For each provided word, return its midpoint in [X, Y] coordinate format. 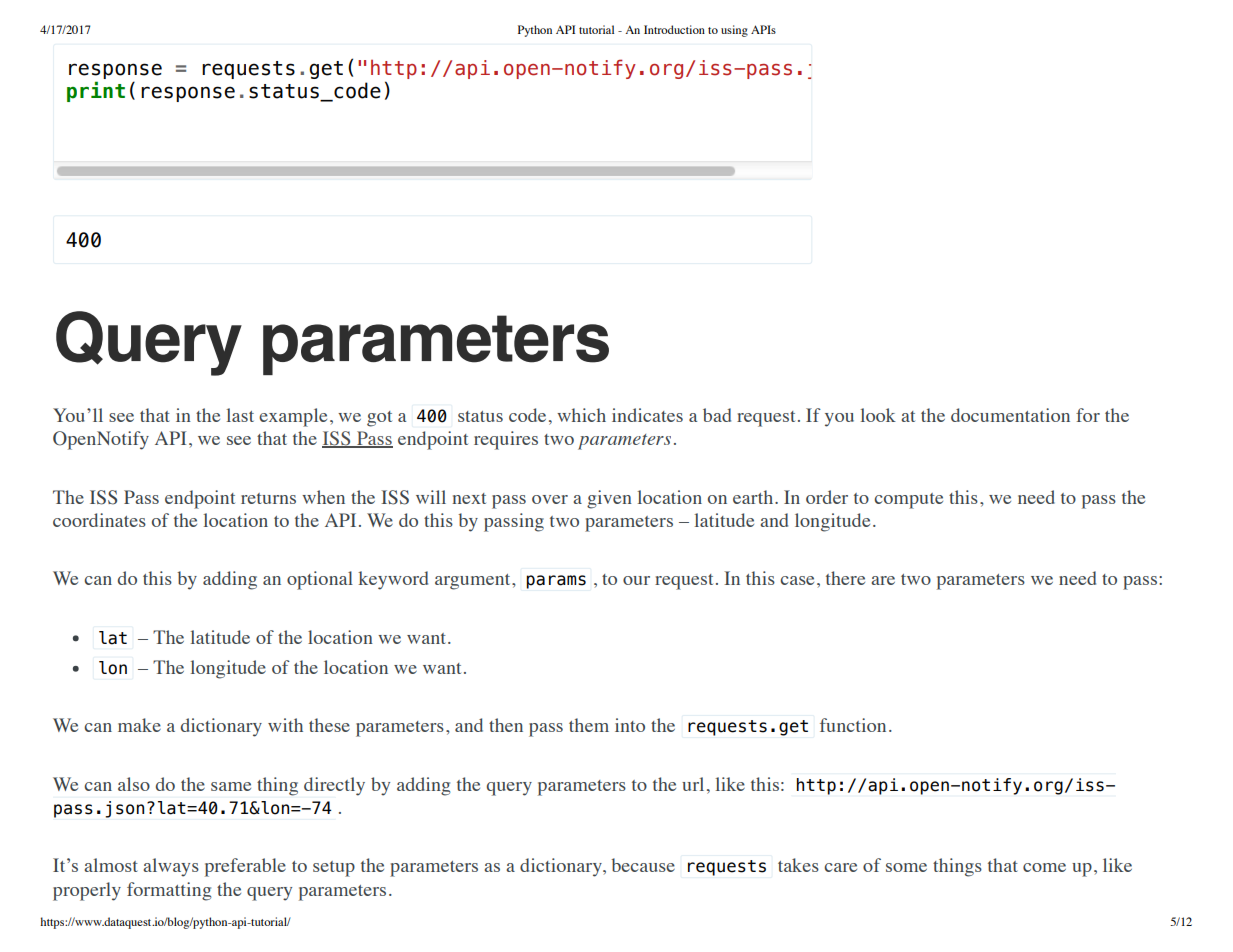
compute [908, 501]
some [906, 867]
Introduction [674, 29]
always [171, 867]
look [878, 415]
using [734, 31]
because [643, 865]
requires [506, 440]
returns [268, 498]
